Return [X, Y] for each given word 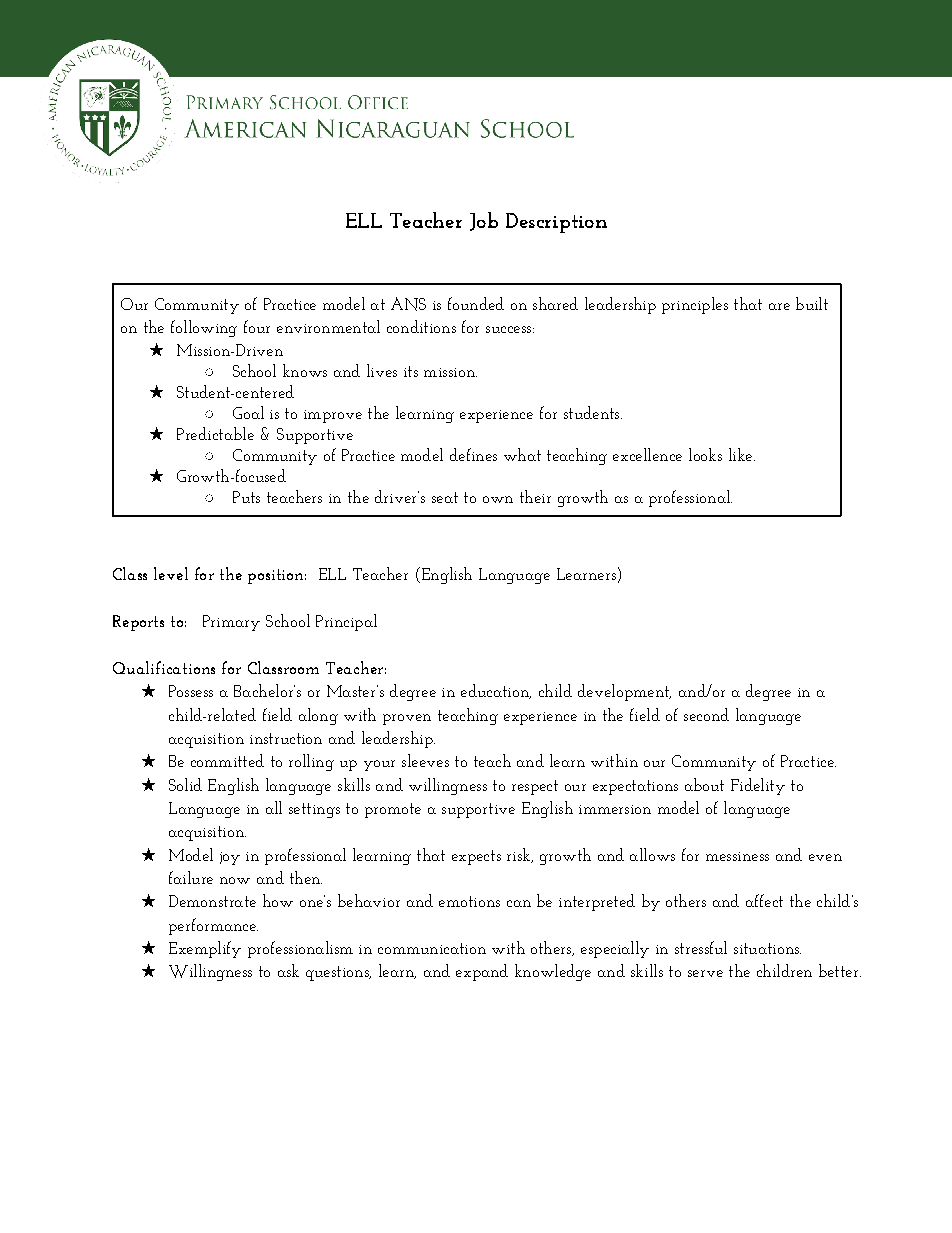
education [496, 691]
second [706, 714]
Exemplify [205, 949]
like [742, 454]
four [257, 326]
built [812, 303]
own [498, 499]
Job [484, 221]
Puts [246, 497]
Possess [191, 691]
